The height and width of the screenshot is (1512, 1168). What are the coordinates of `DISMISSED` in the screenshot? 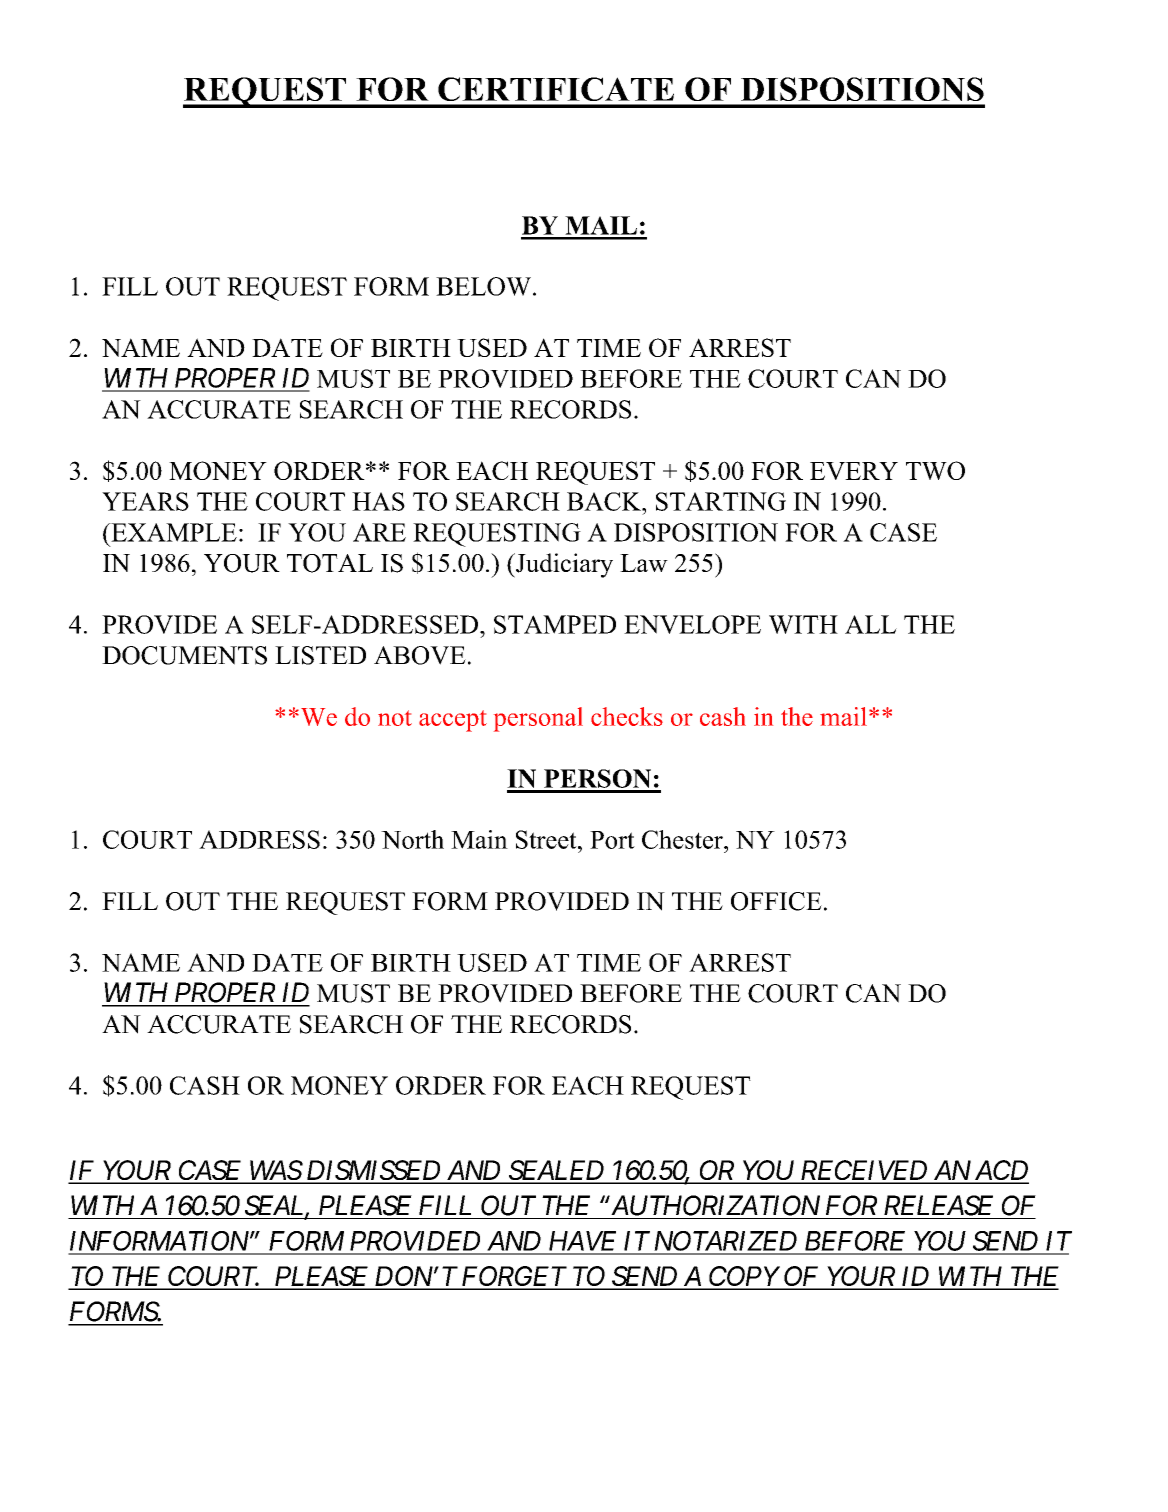 It's located at (373, 1171).
